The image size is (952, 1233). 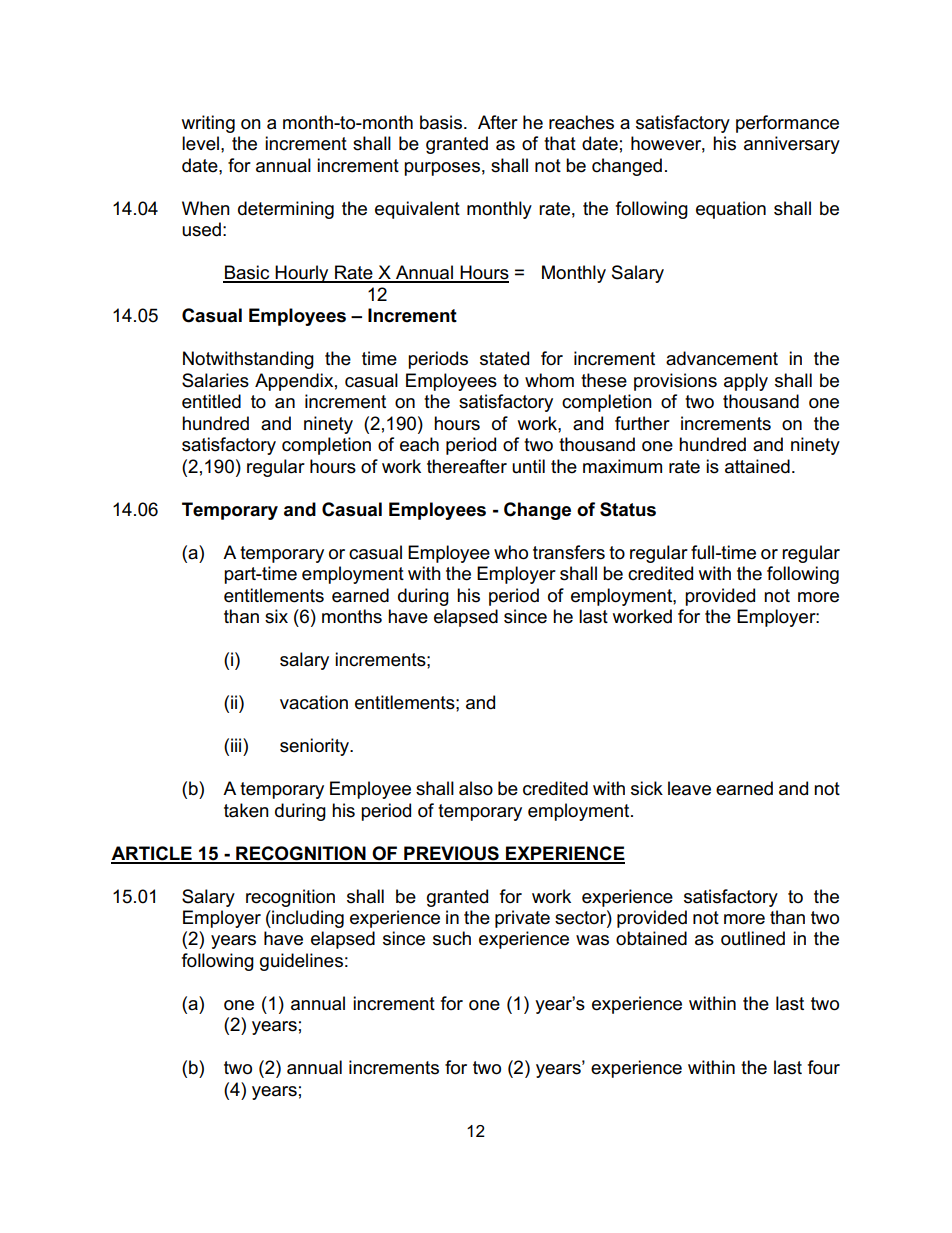 I want to click on taken, so click(x=246, y=810).
